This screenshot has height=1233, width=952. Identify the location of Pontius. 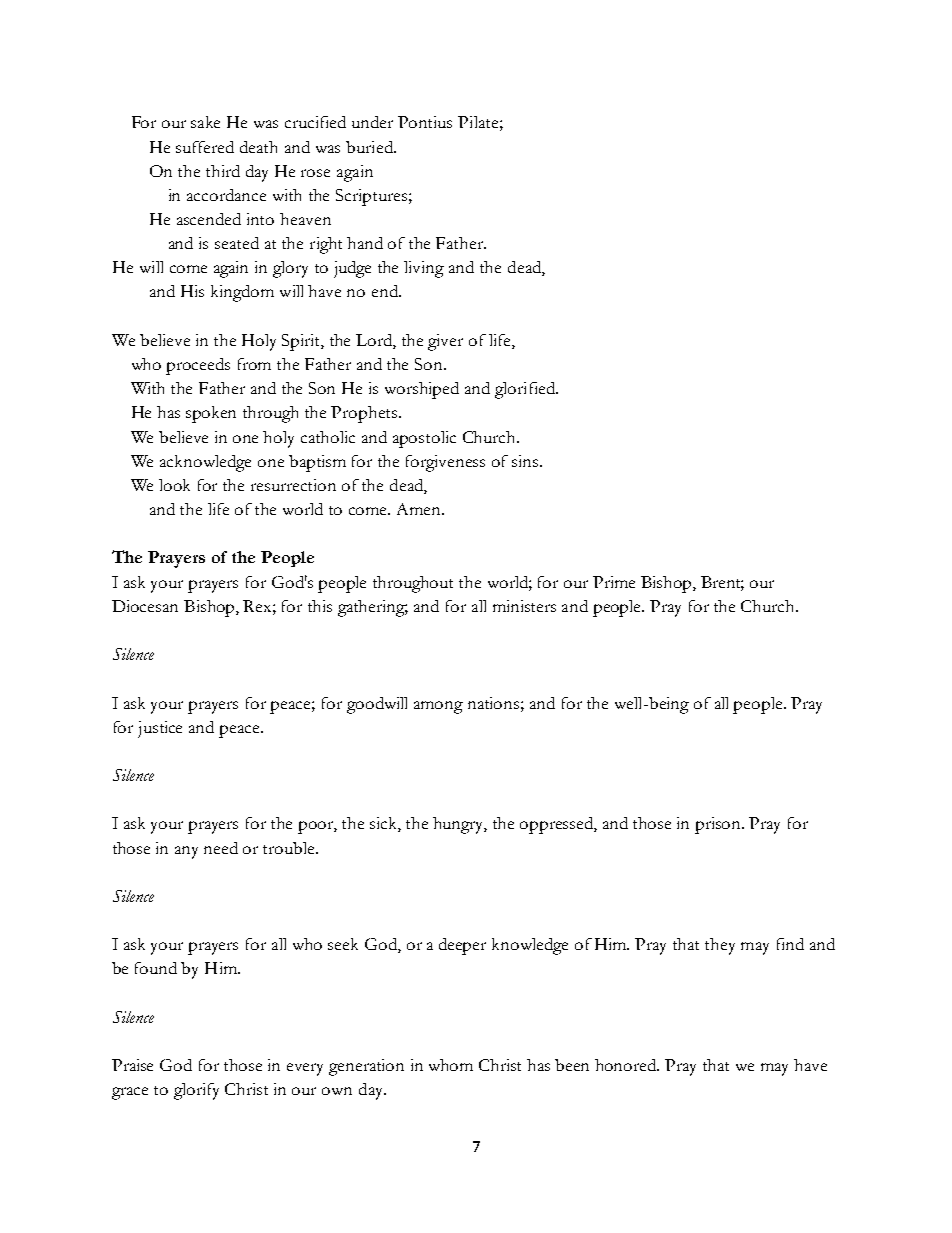
(425, 122).
